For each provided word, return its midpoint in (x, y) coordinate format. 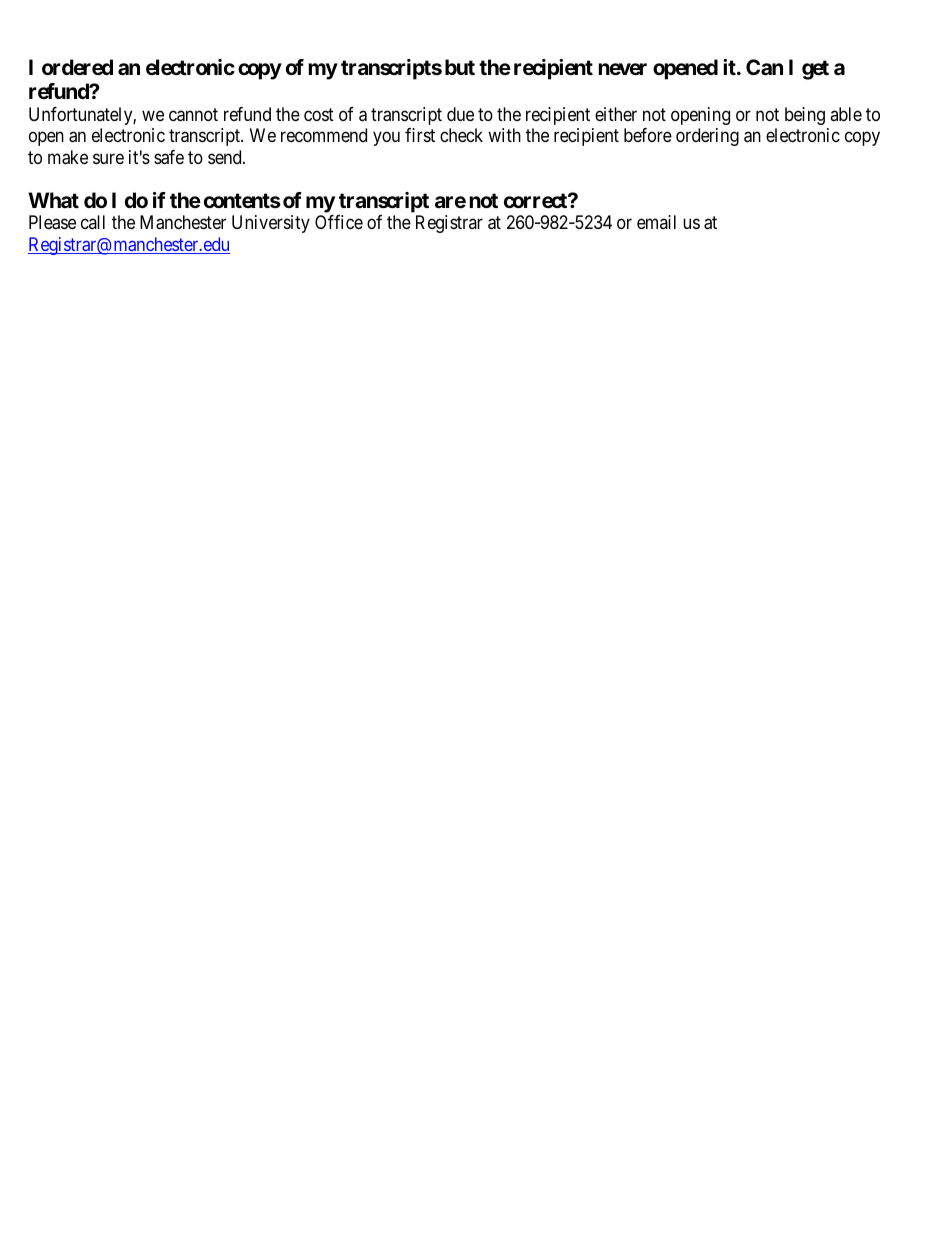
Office (339, 222)
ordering (707, 137)
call (93, 222)
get (815, 70)
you (386, 139)
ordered (77, 67)
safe (169, 157)
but (460, 67)
